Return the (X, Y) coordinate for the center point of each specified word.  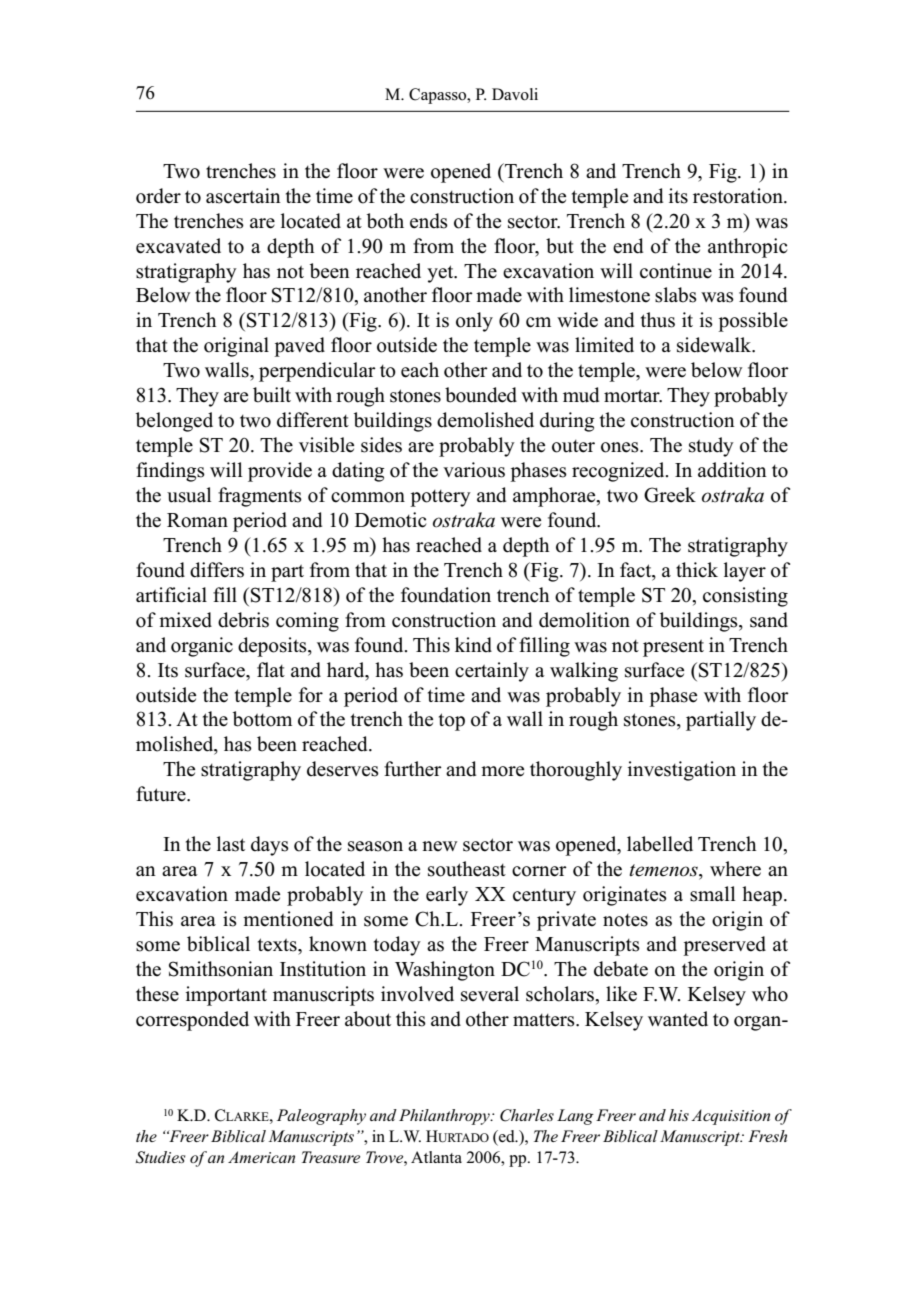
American (261, 1157)
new (439, 846)
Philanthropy (445, 1117)
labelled (660, 844)
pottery (440, 498)
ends (429, 221)
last (231, 844)
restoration (739, 196)
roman (197, 520)
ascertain (243, 196)
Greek (670, 495)
